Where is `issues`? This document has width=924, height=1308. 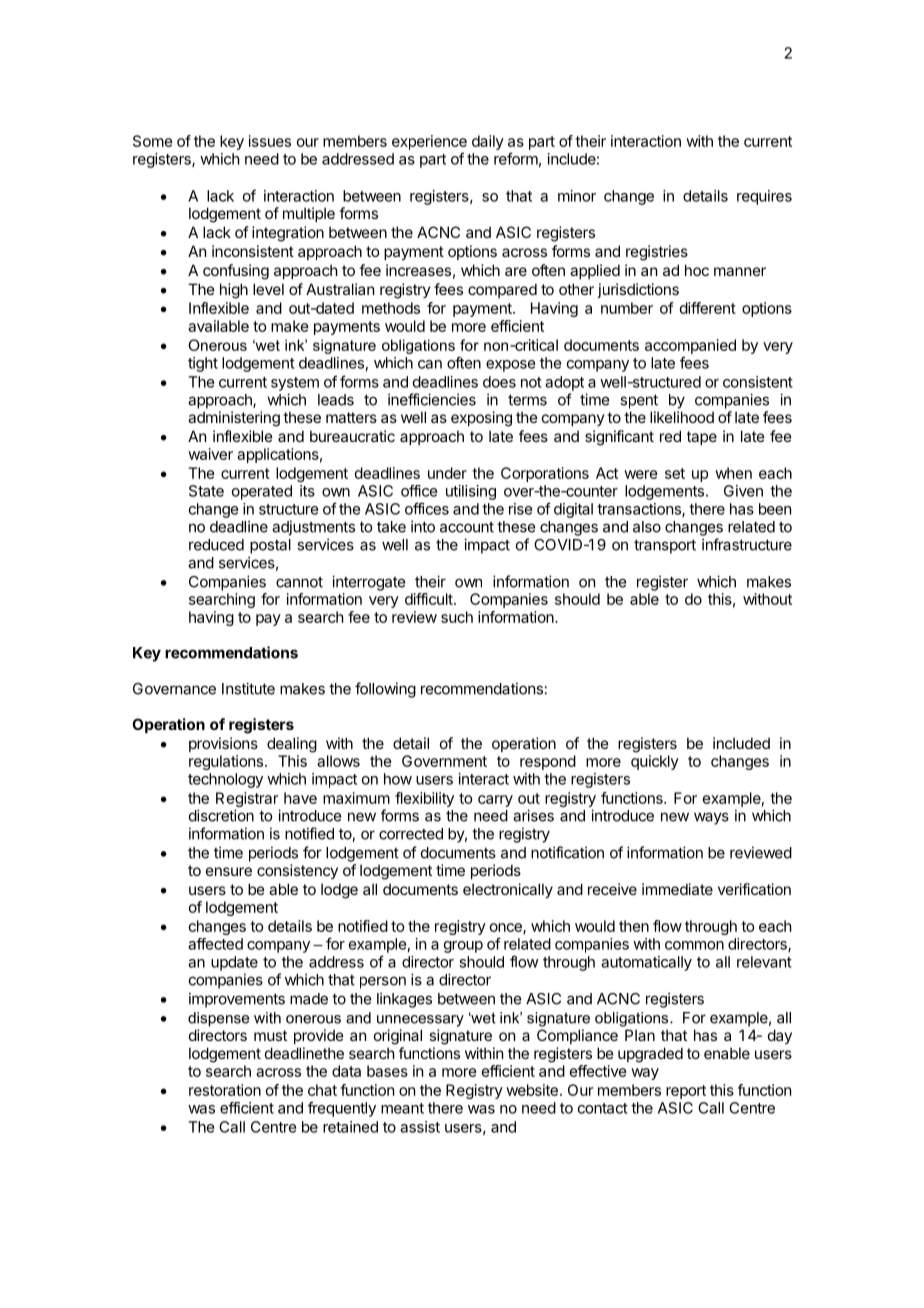
issues is located at coordinates (270, 141).
